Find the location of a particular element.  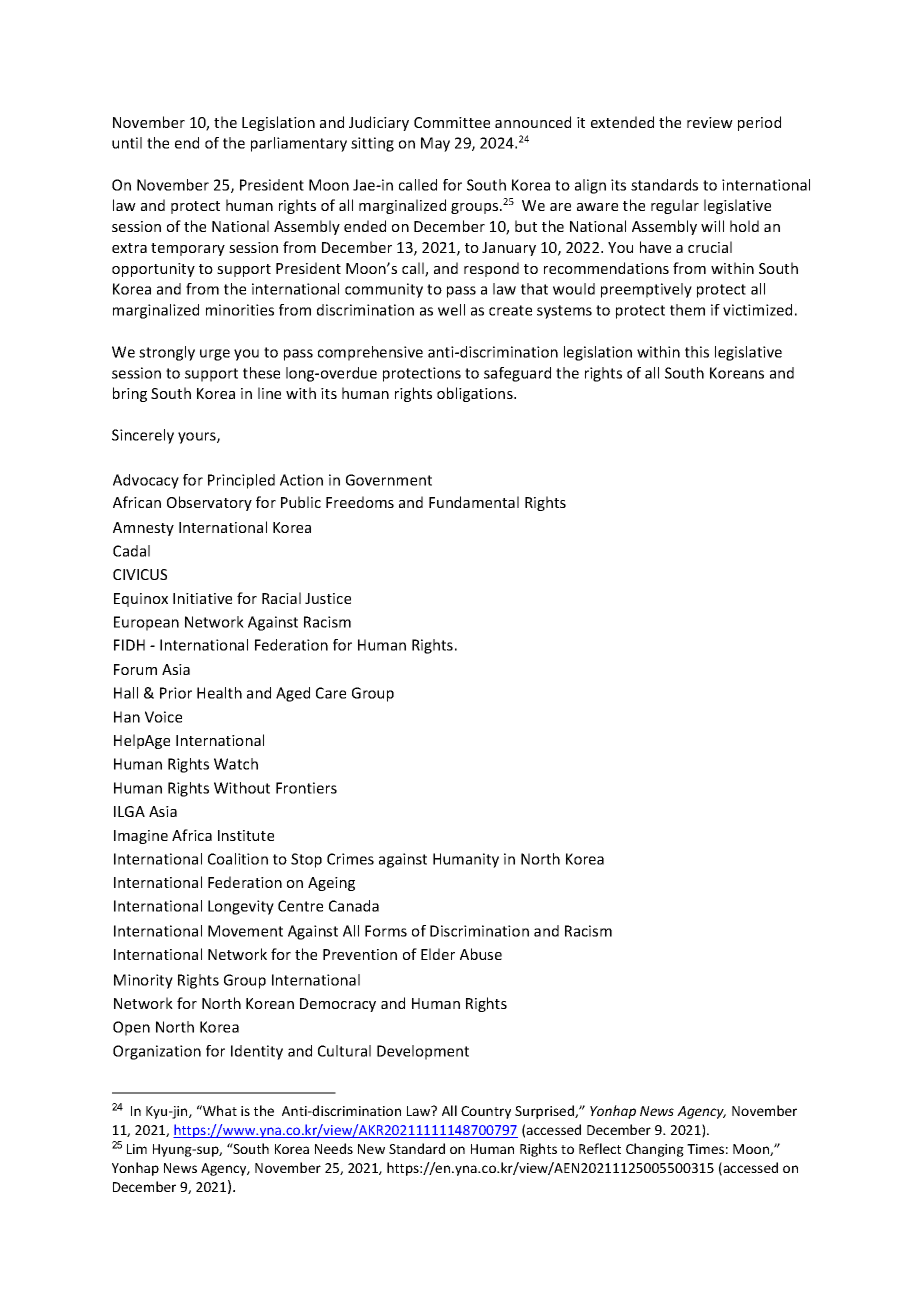

regular is located at coordinates (675, 206).
